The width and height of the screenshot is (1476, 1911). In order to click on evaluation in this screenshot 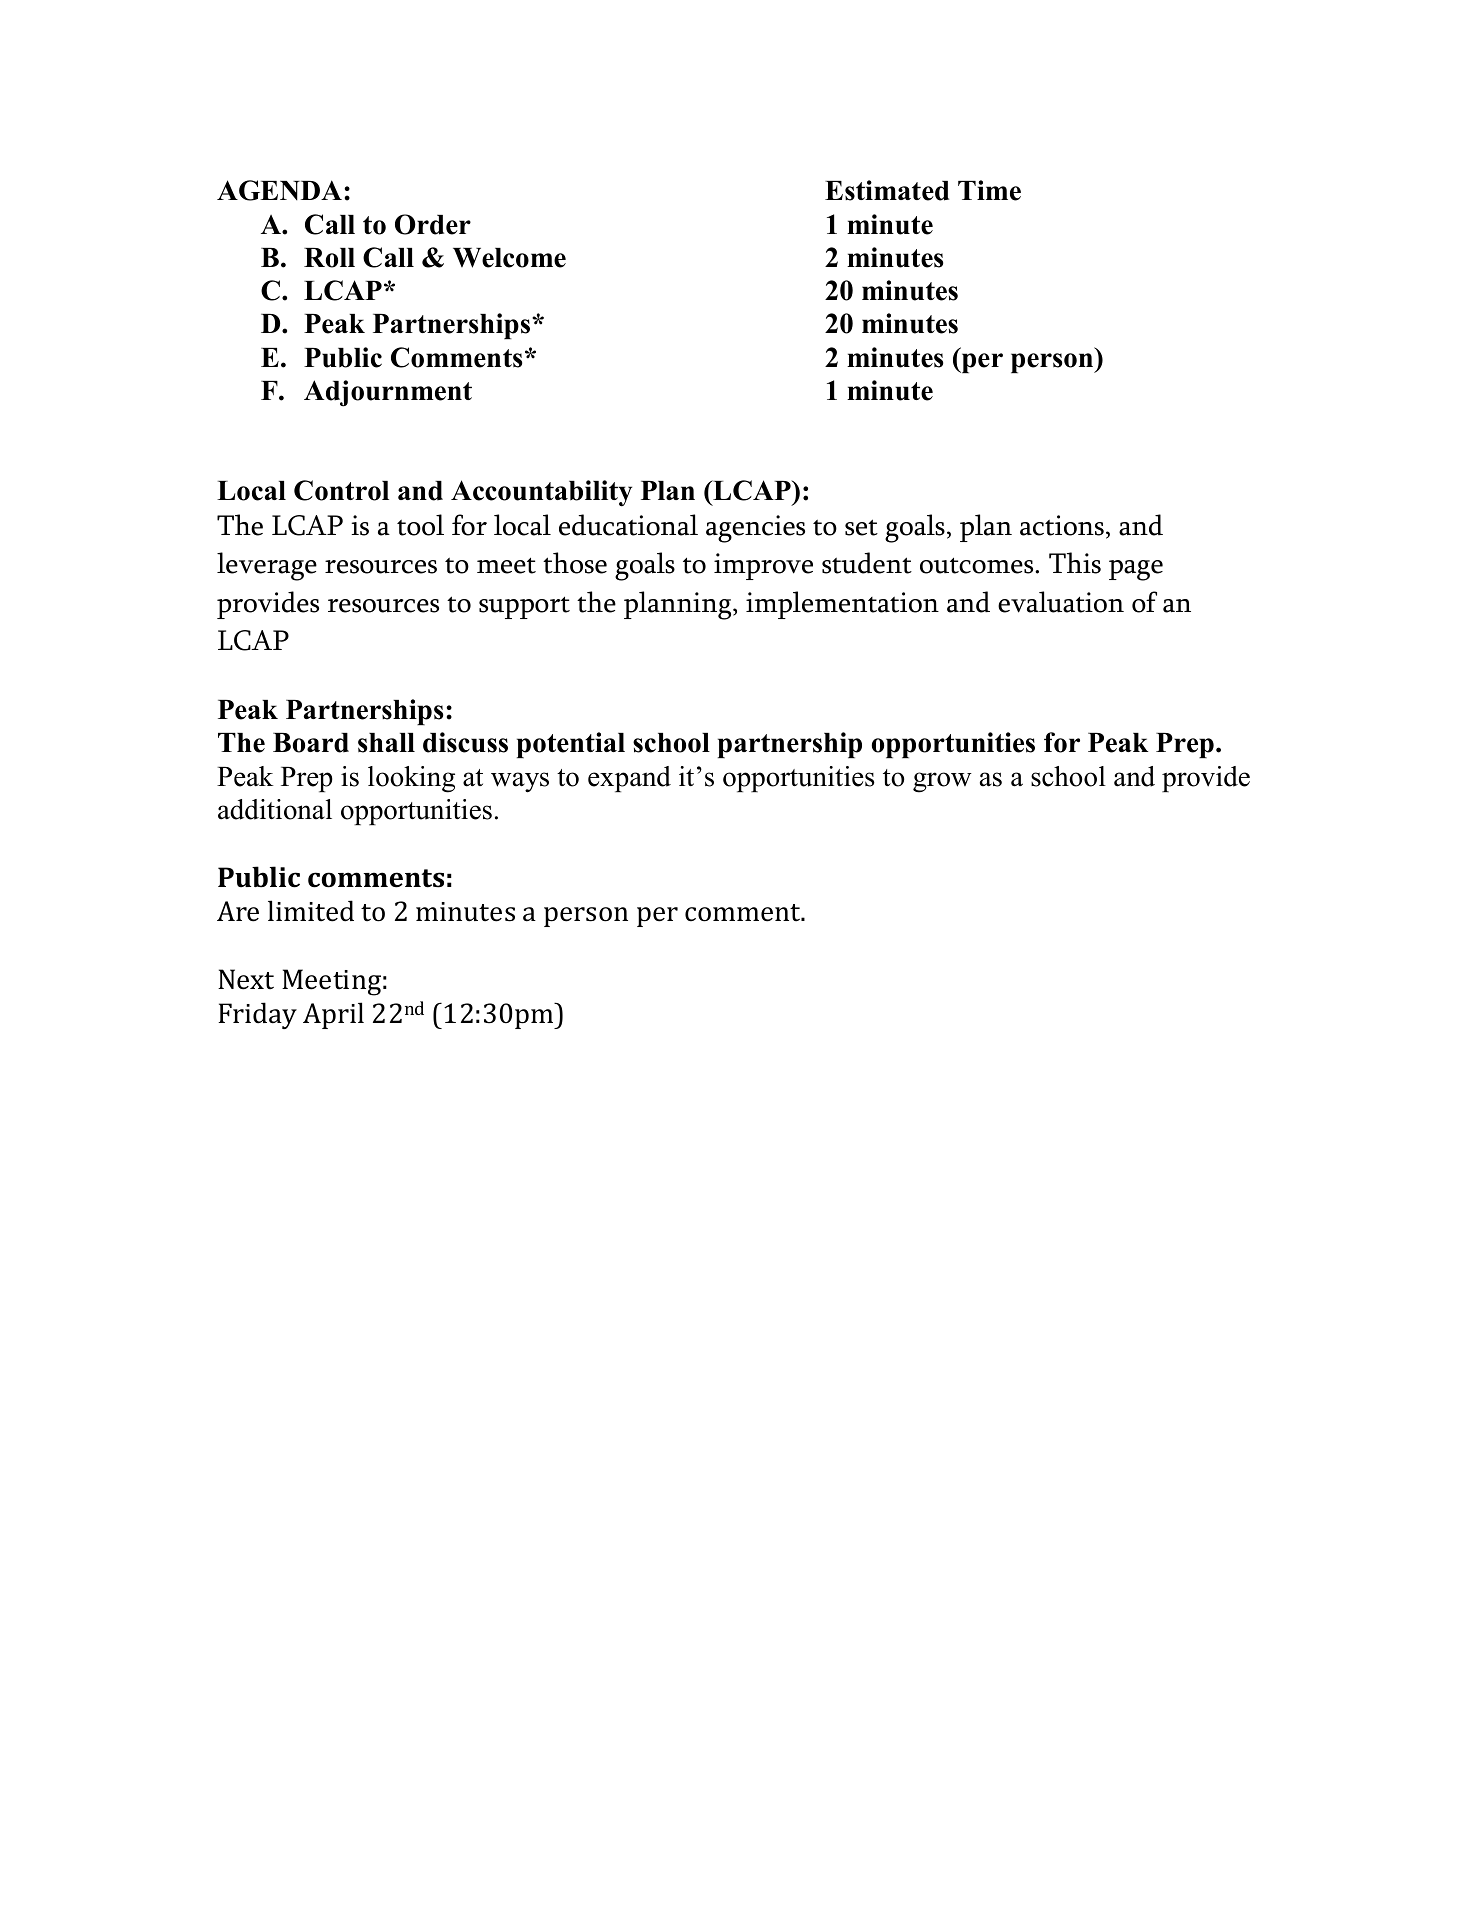, I will do `click(1061, 602)`.
